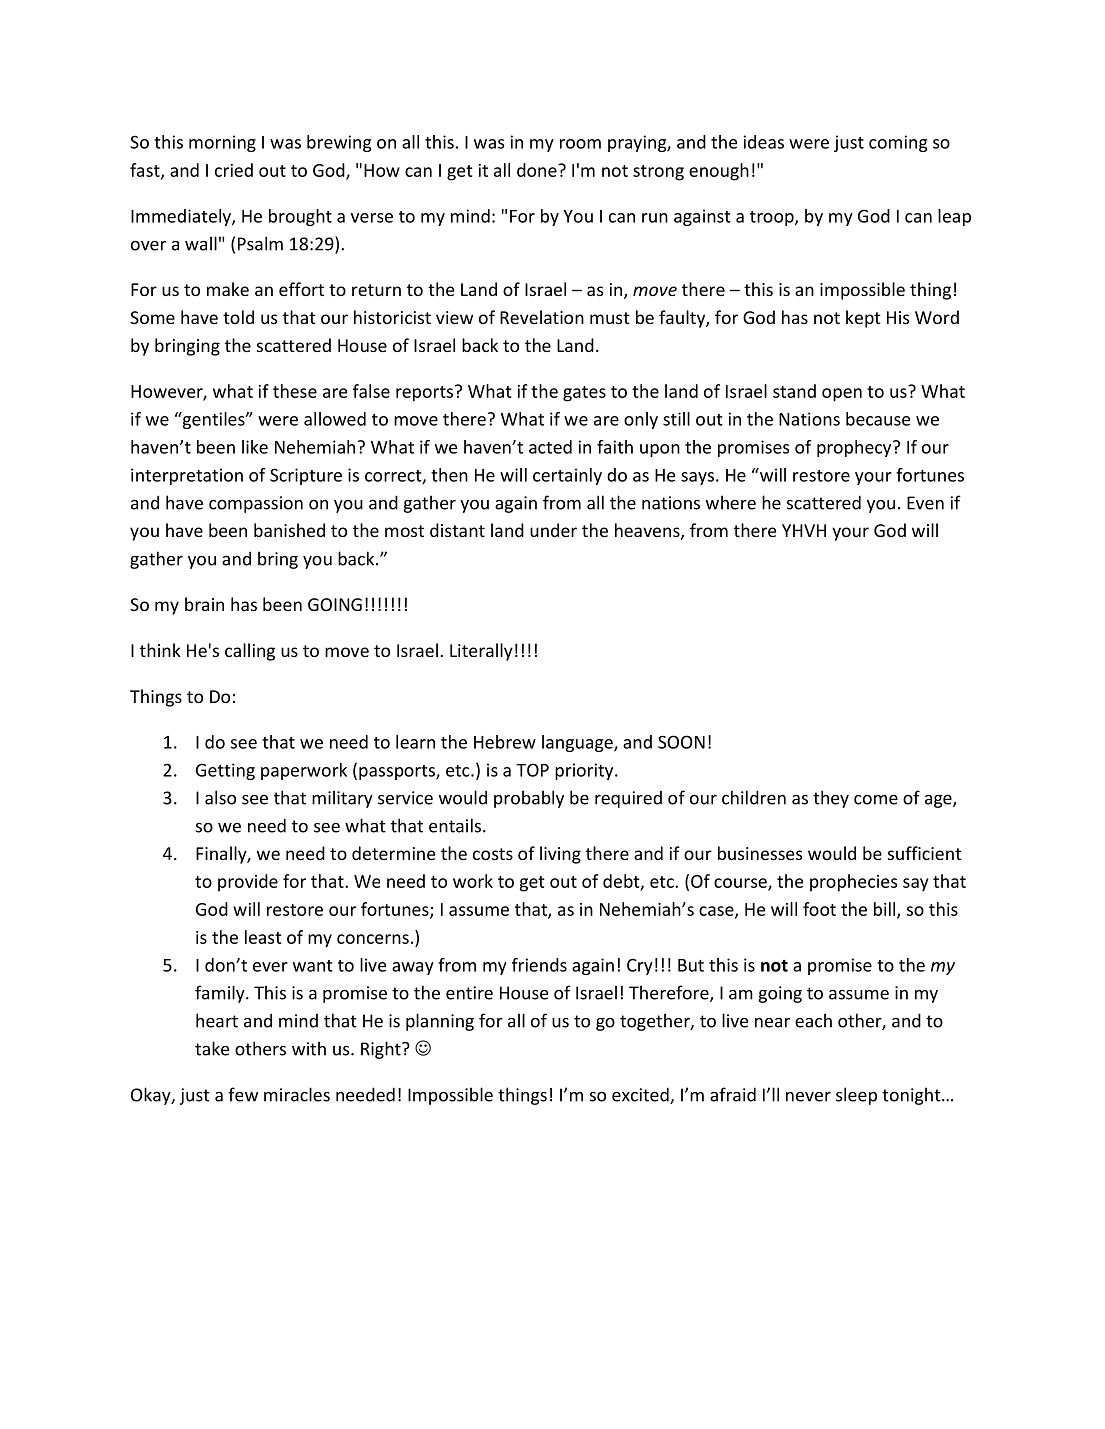 This screenshot has width=1105, height=1429. Describe the element at coordinates (831, 799) in the screenshot. I see `they` at that location.
